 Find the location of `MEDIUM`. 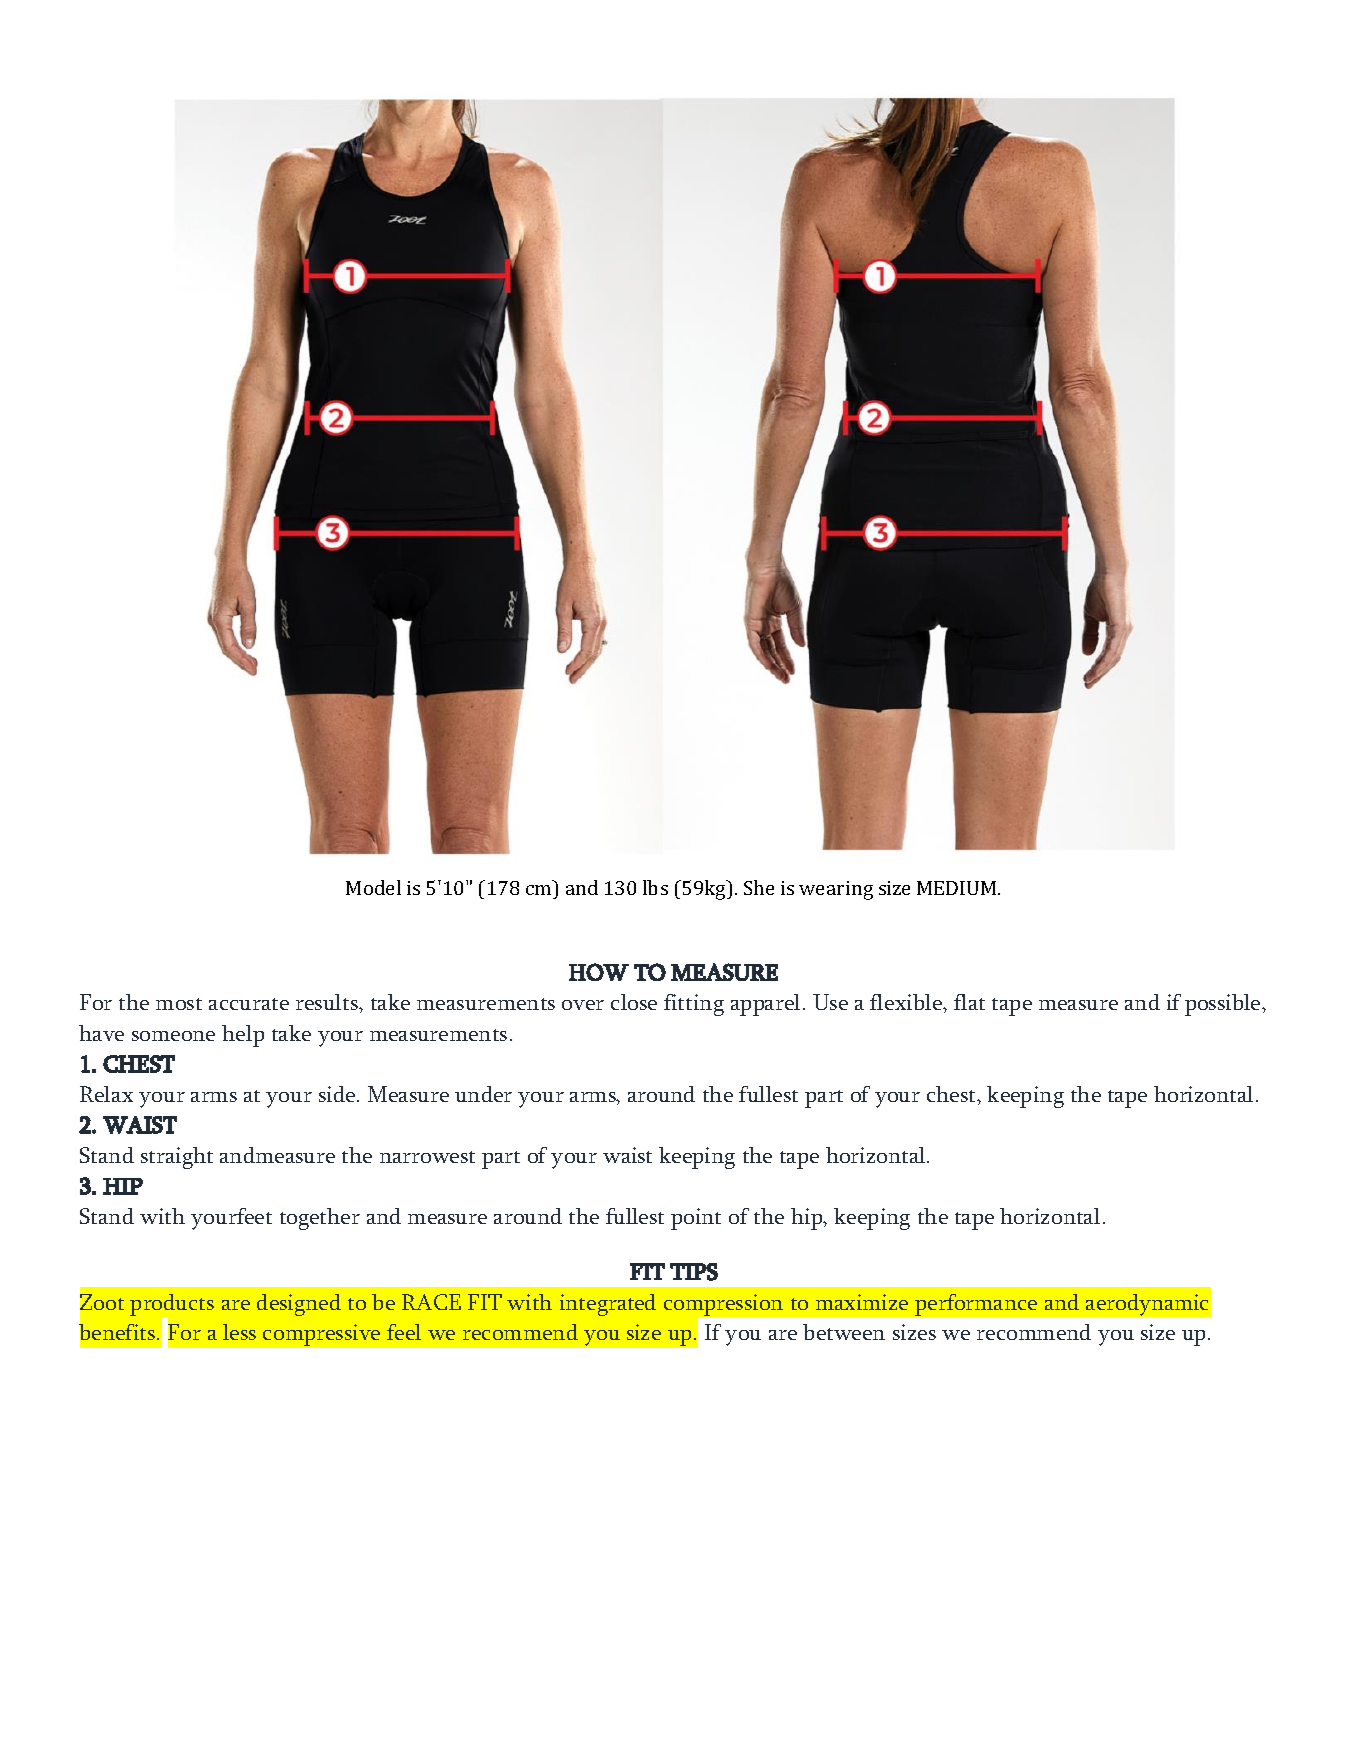

MEDIUM is located at coordinates (956, 888).
